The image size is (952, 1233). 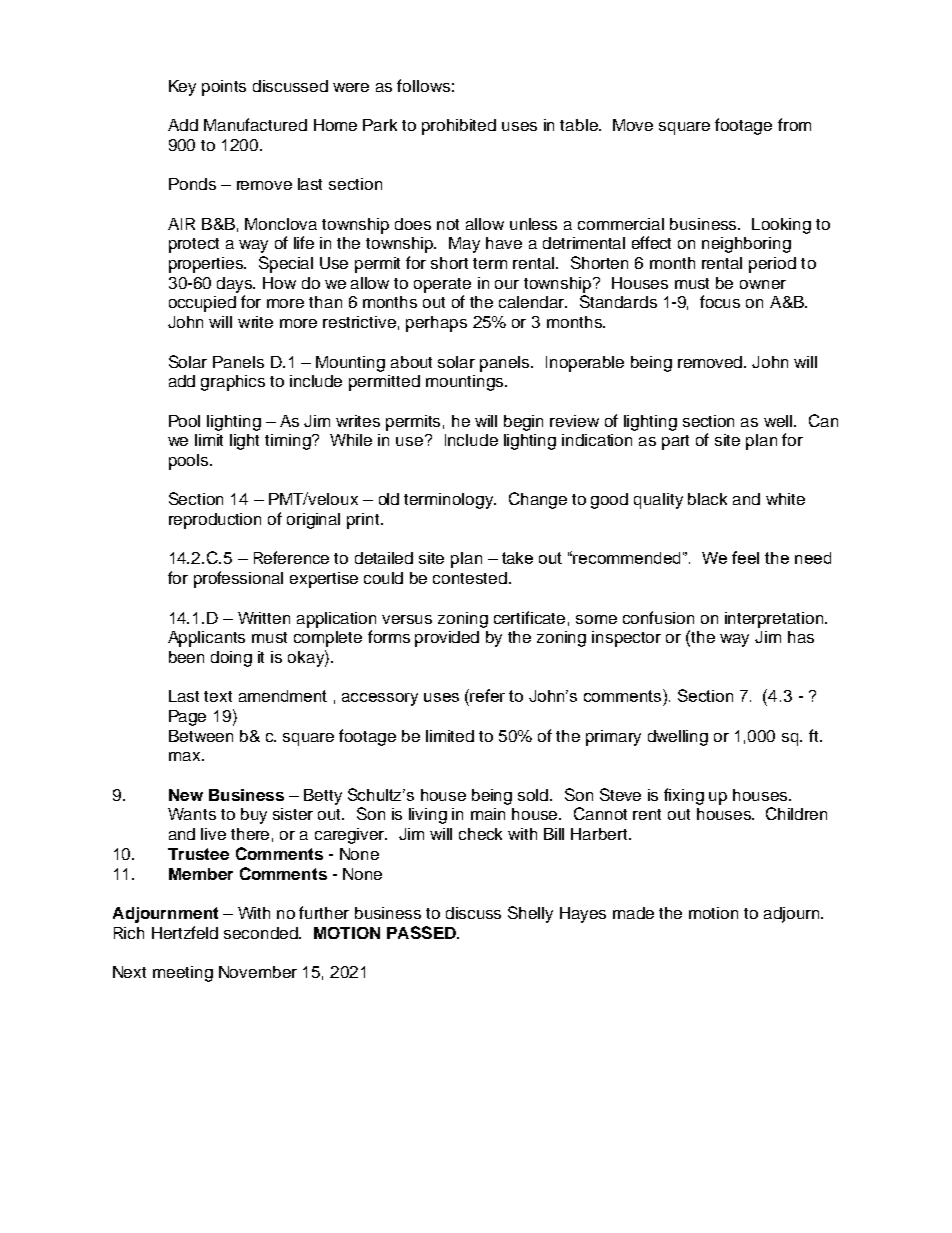 I want to click on has, so click(x=801, y=637).
